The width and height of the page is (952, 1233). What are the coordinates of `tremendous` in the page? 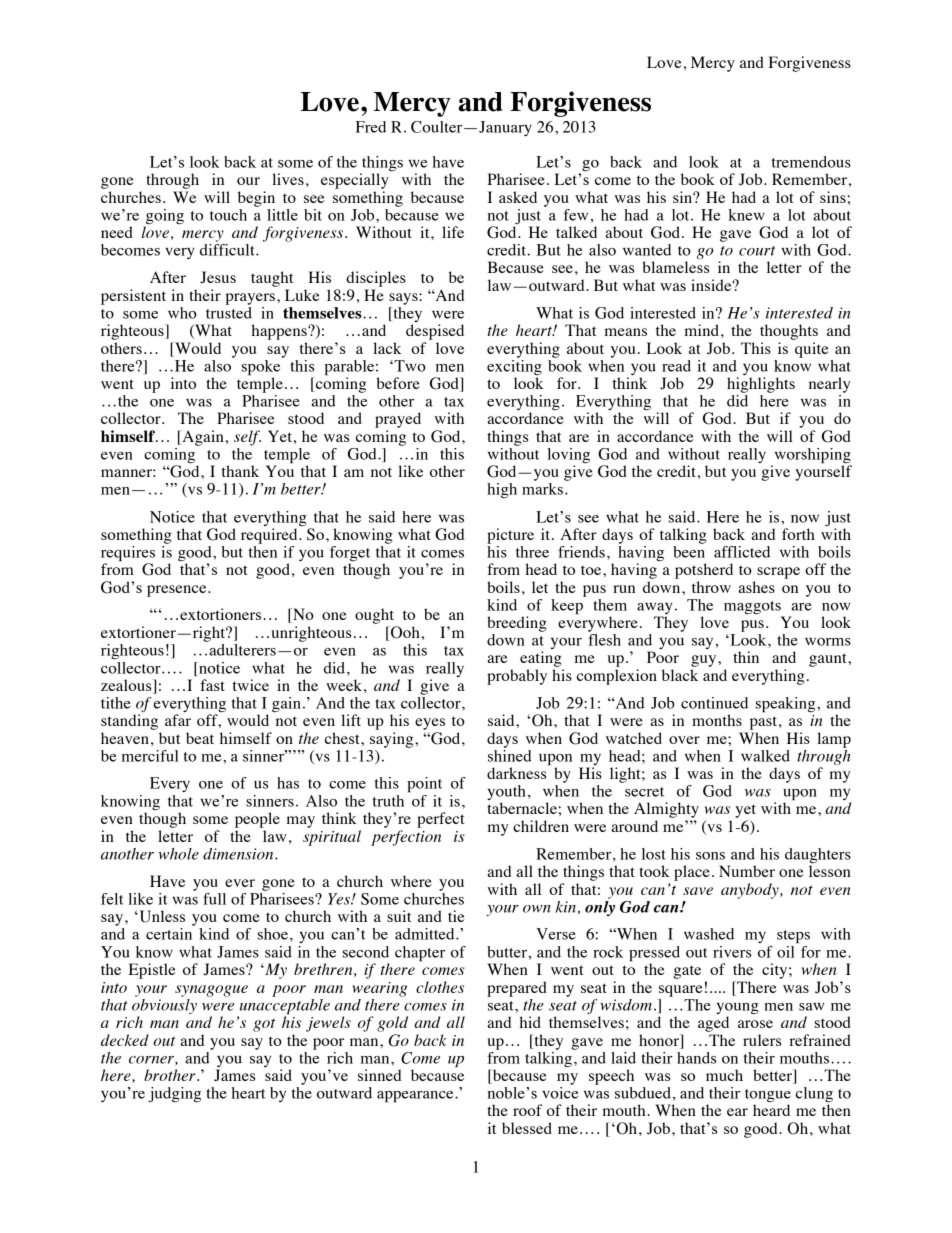 It's located at (811, 162).
